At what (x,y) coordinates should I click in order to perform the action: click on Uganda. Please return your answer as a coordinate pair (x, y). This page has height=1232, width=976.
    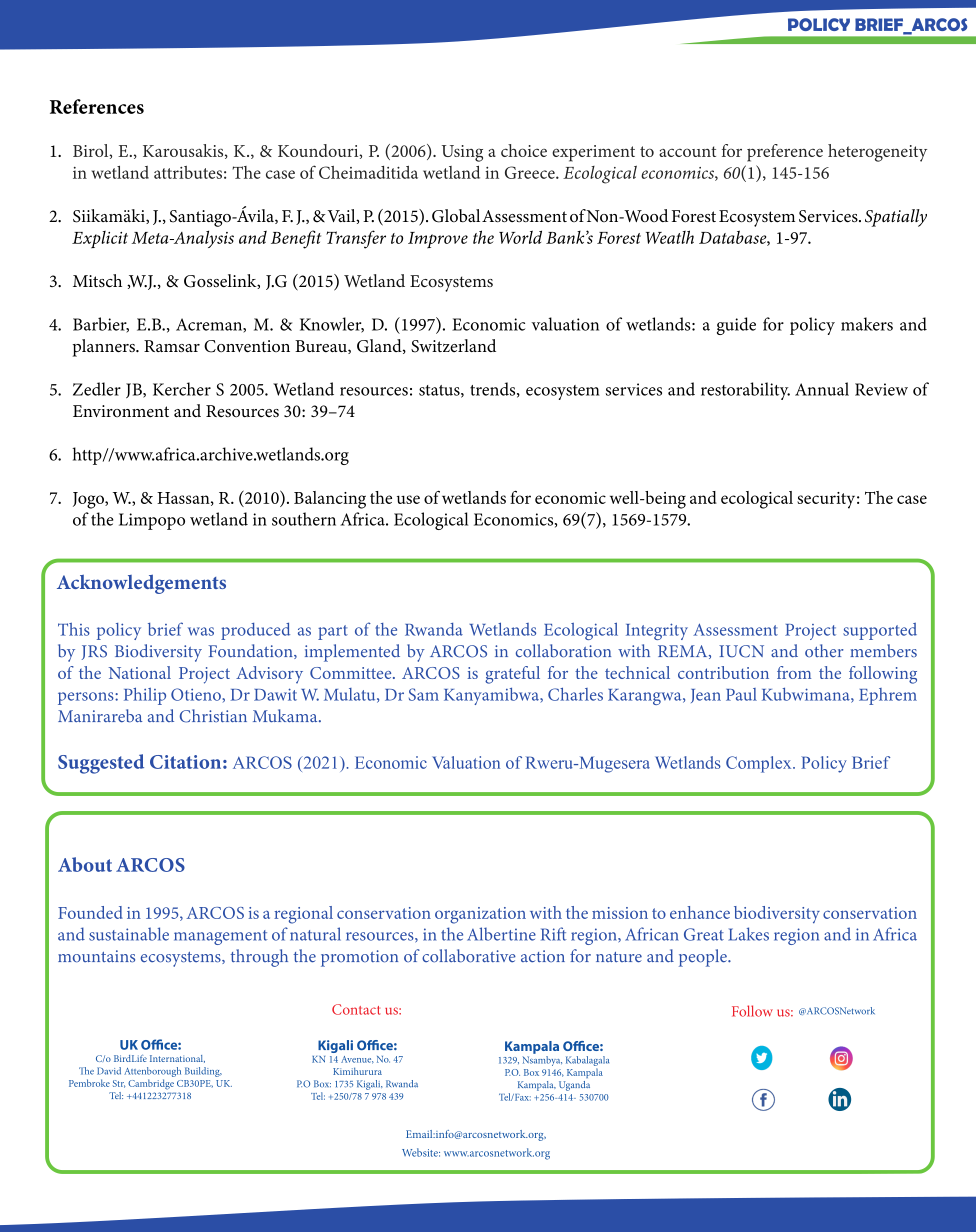
    Looking at the image, I should click on (574, 1086).
